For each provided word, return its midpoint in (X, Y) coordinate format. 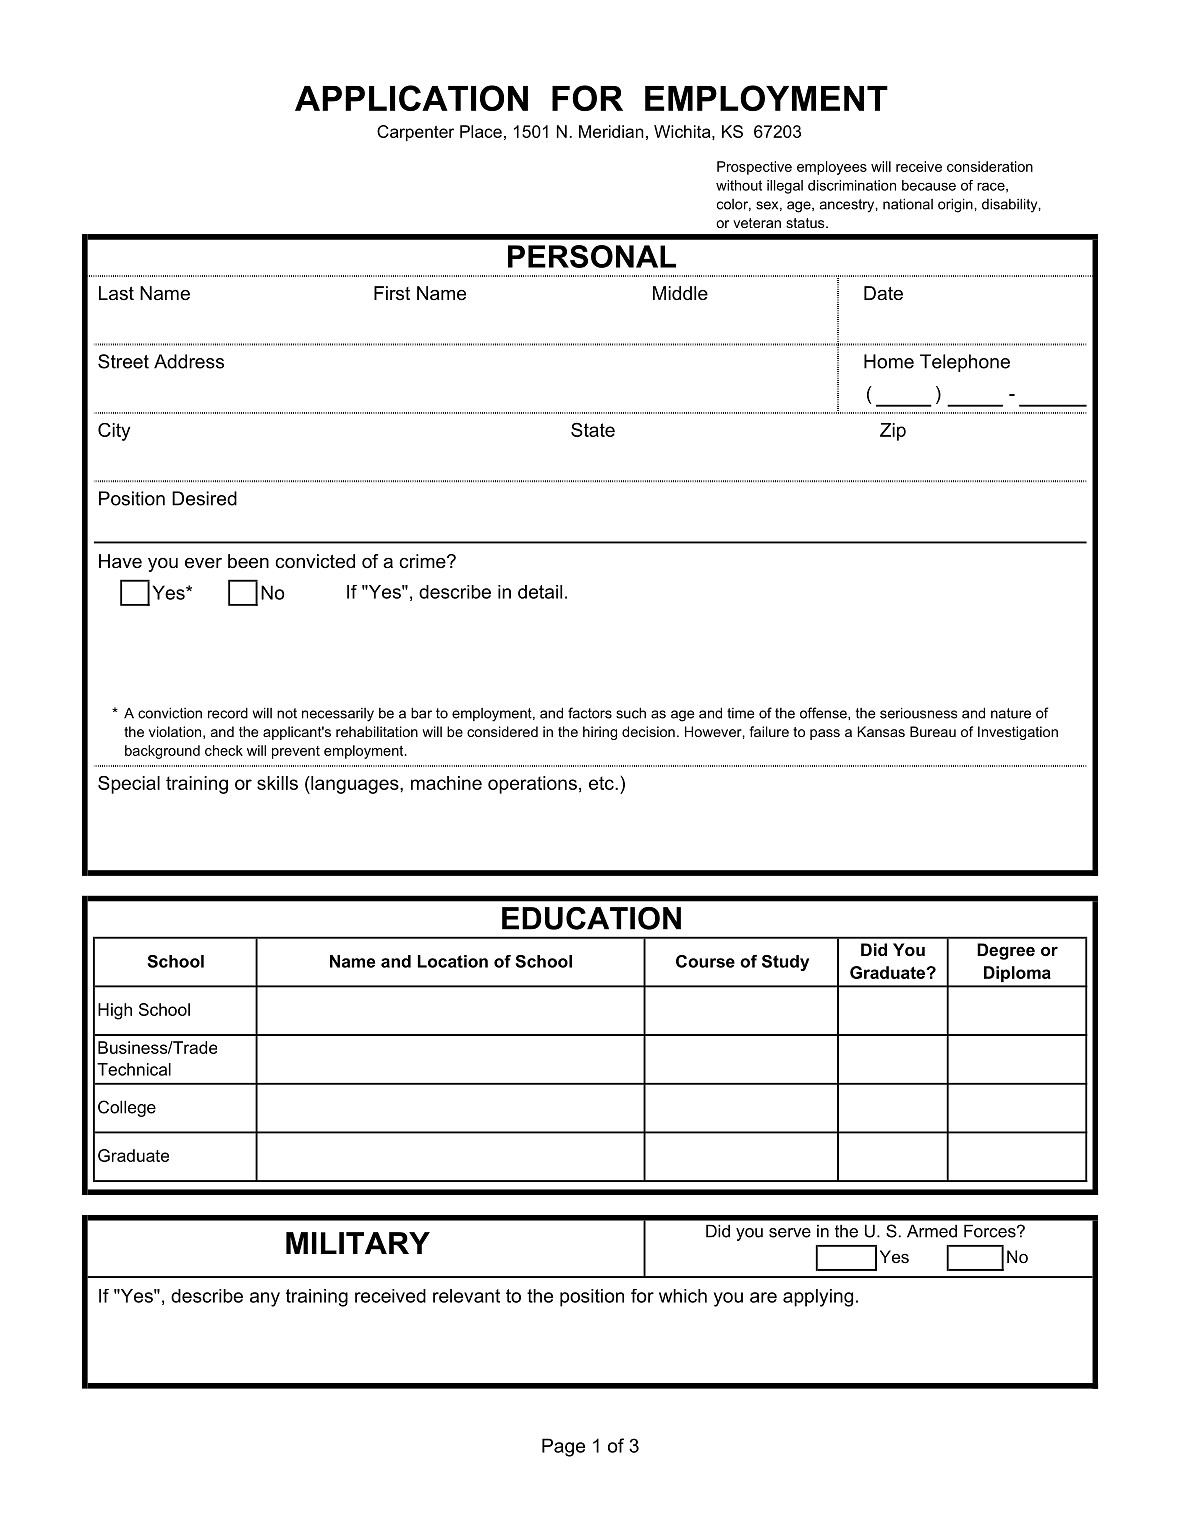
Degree (1006, 951)
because (929, 185)
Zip (893, 432)
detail (540, 592)
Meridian (611, 131)
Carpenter (415, 133)
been (248, 561)
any (265, 1299)
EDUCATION (591, 918)
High (115, 1011)
